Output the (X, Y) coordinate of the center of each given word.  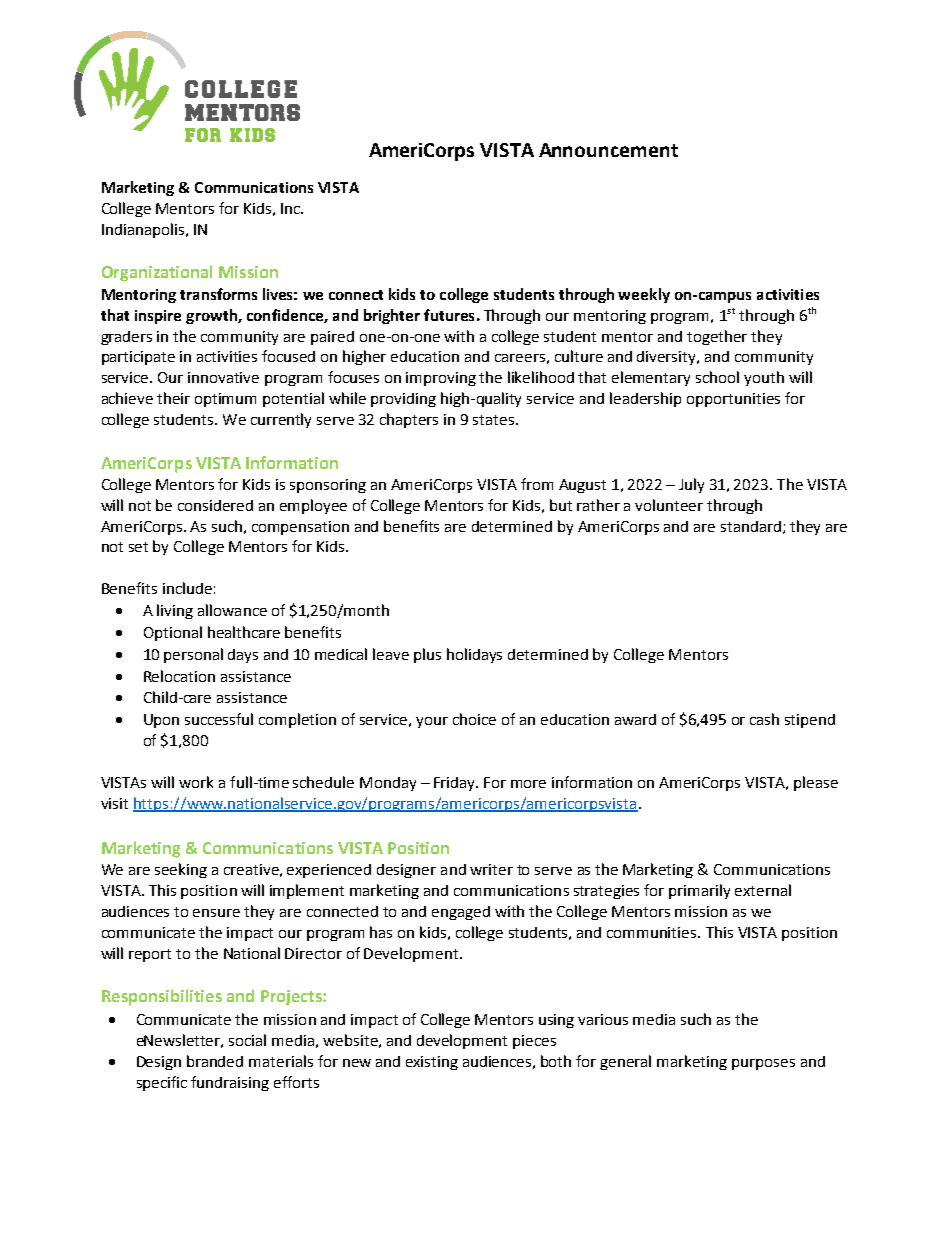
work (196, 782)
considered (215, 505)
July (691, 485)
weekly (644, 295)
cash (764, 719)
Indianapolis (144, 230)
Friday (456, 784)
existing (432, 1063)
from (537, 484)
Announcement (608, 150)
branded (215, 1061)
